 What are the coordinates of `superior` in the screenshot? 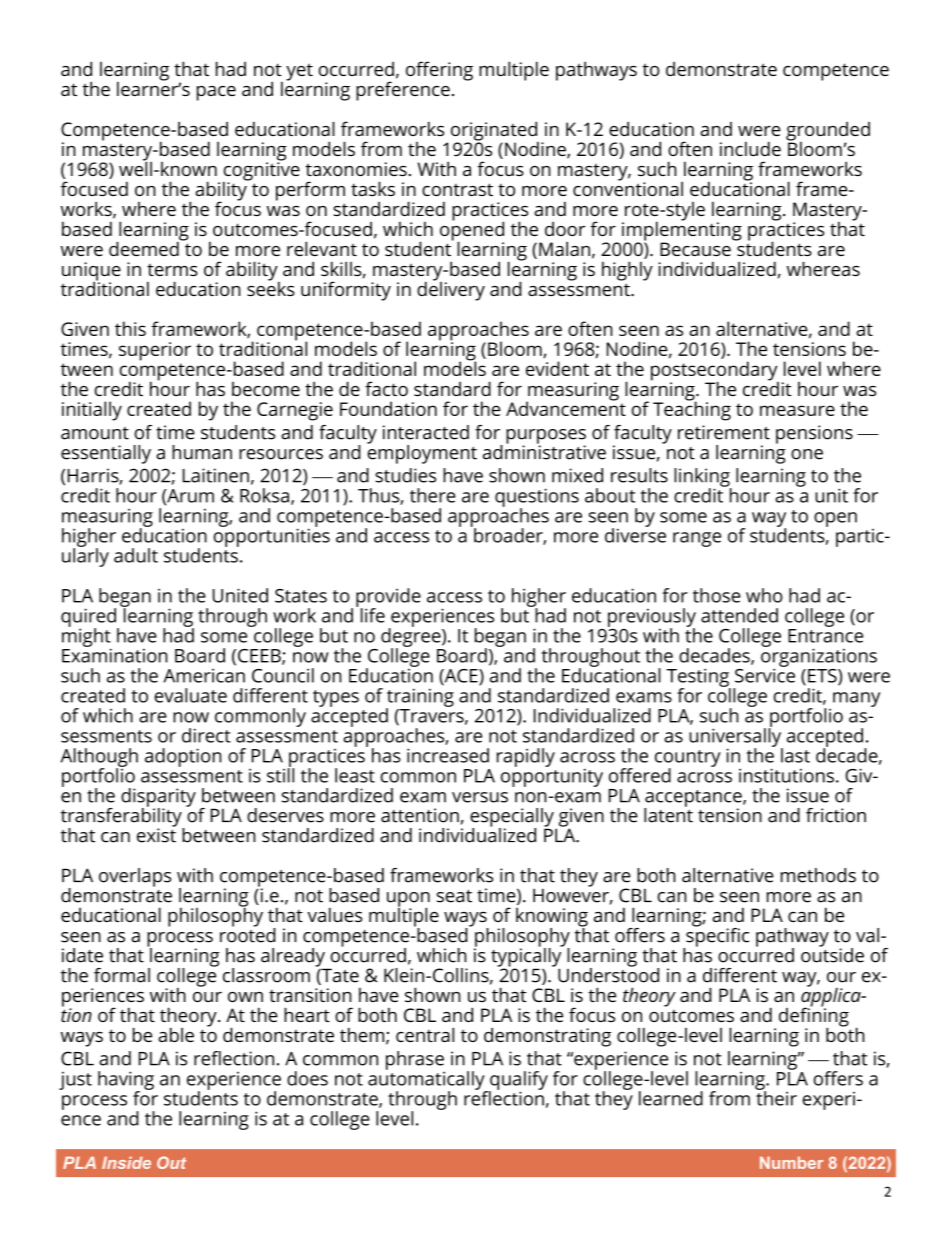 It's located at (155, 351).
